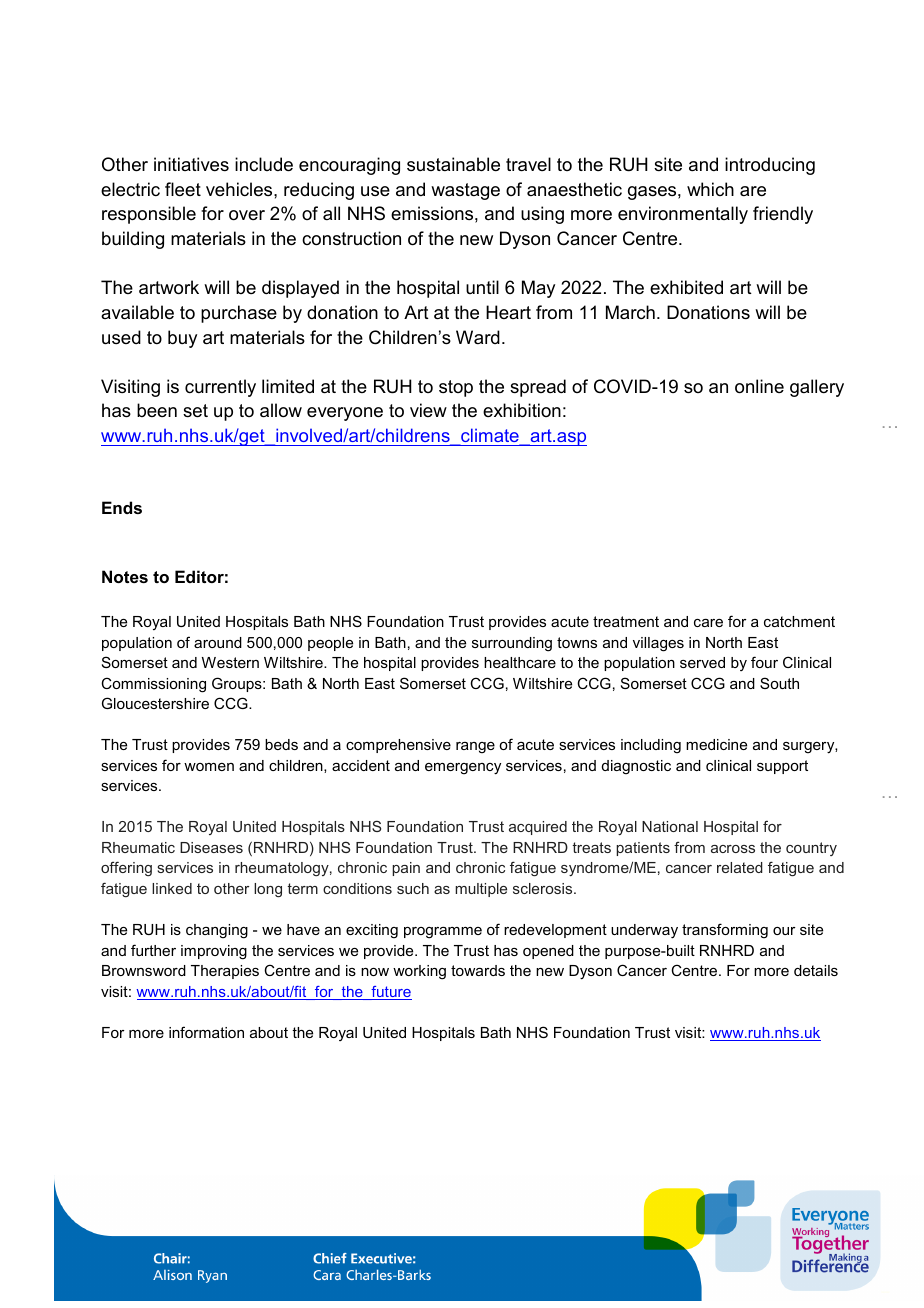 The image size is (924, 1308). What do you see at coordinates (670, 826) in the screenshot?
I see `National` at bounding box center [670, 826].
